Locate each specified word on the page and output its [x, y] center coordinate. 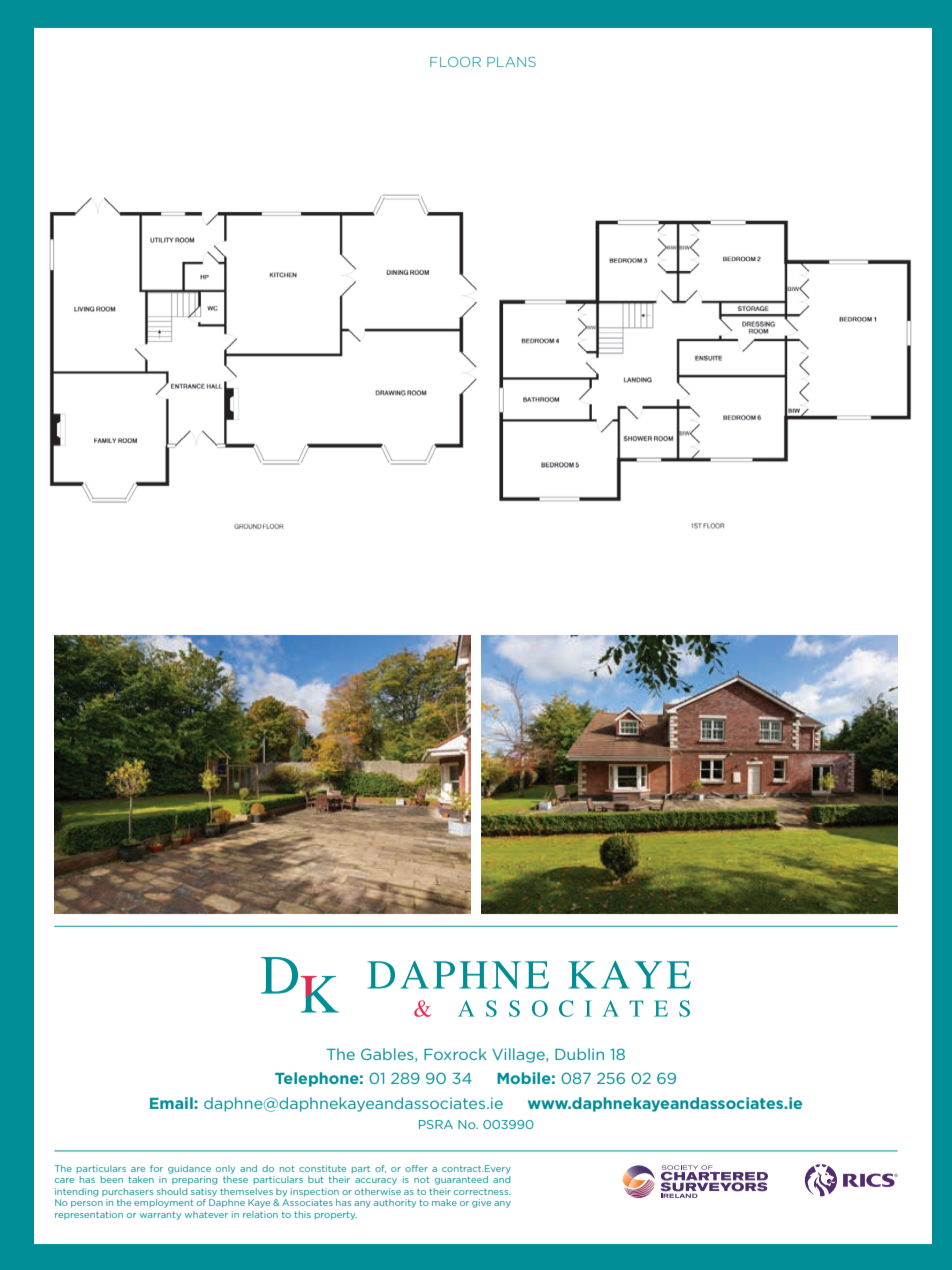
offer [416, 1168]
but [315, 1179]
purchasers [127, 1192]
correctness [482, 1192]
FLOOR [455, 62]
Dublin [579, 1054]
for [156, 1168]
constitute [322, 1168]
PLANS [511, 62]
